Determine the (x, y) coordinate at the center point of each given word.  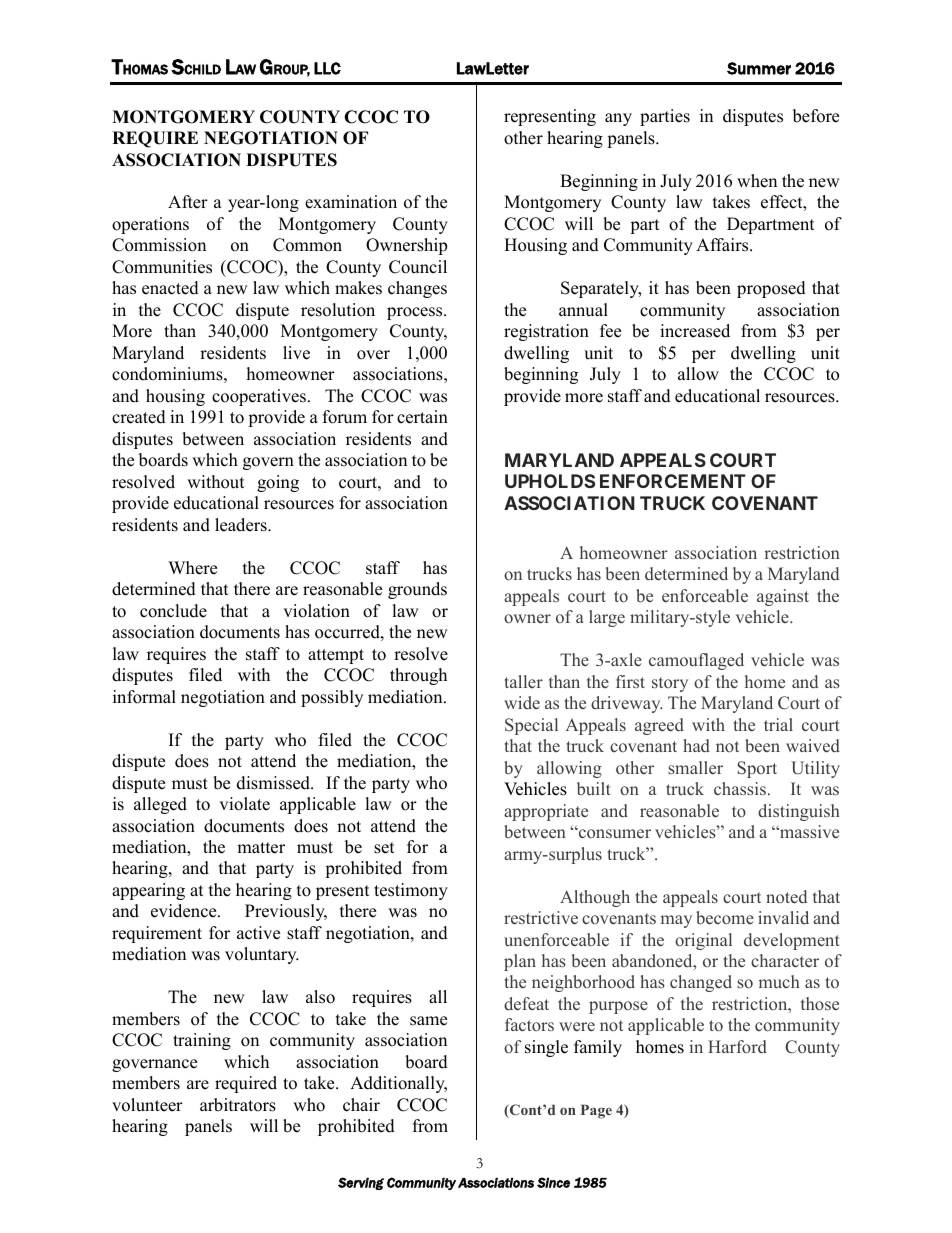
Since (553, 1182)
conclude (173, 611)
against (783, 597)
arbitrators (238, 1105)
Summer (759, 68)
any (618, 119)
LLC (327, 68)
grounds (417, 590)
